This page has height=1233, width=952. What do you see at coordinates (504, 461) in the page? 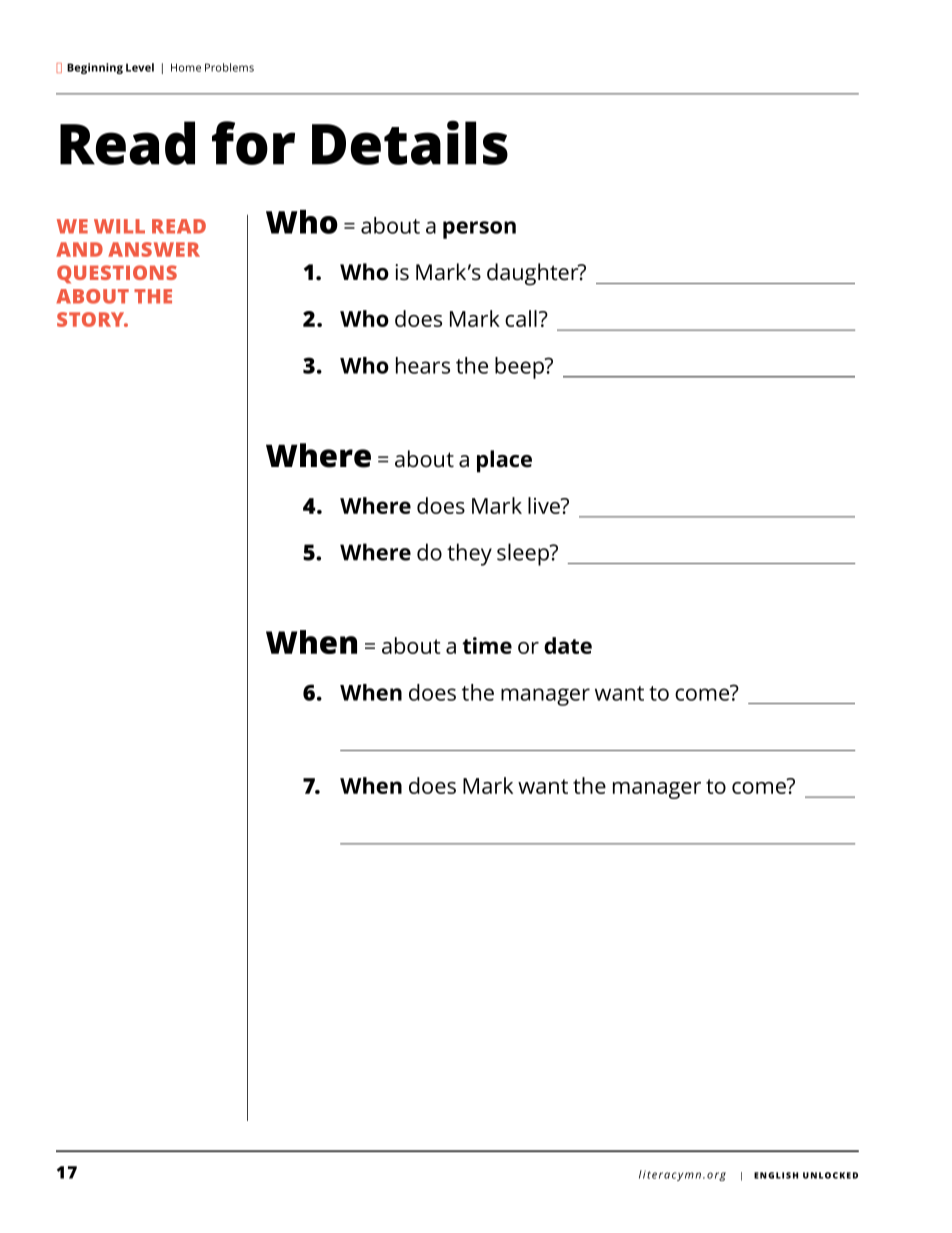
I see `place` at bounding box center [504, 461].
